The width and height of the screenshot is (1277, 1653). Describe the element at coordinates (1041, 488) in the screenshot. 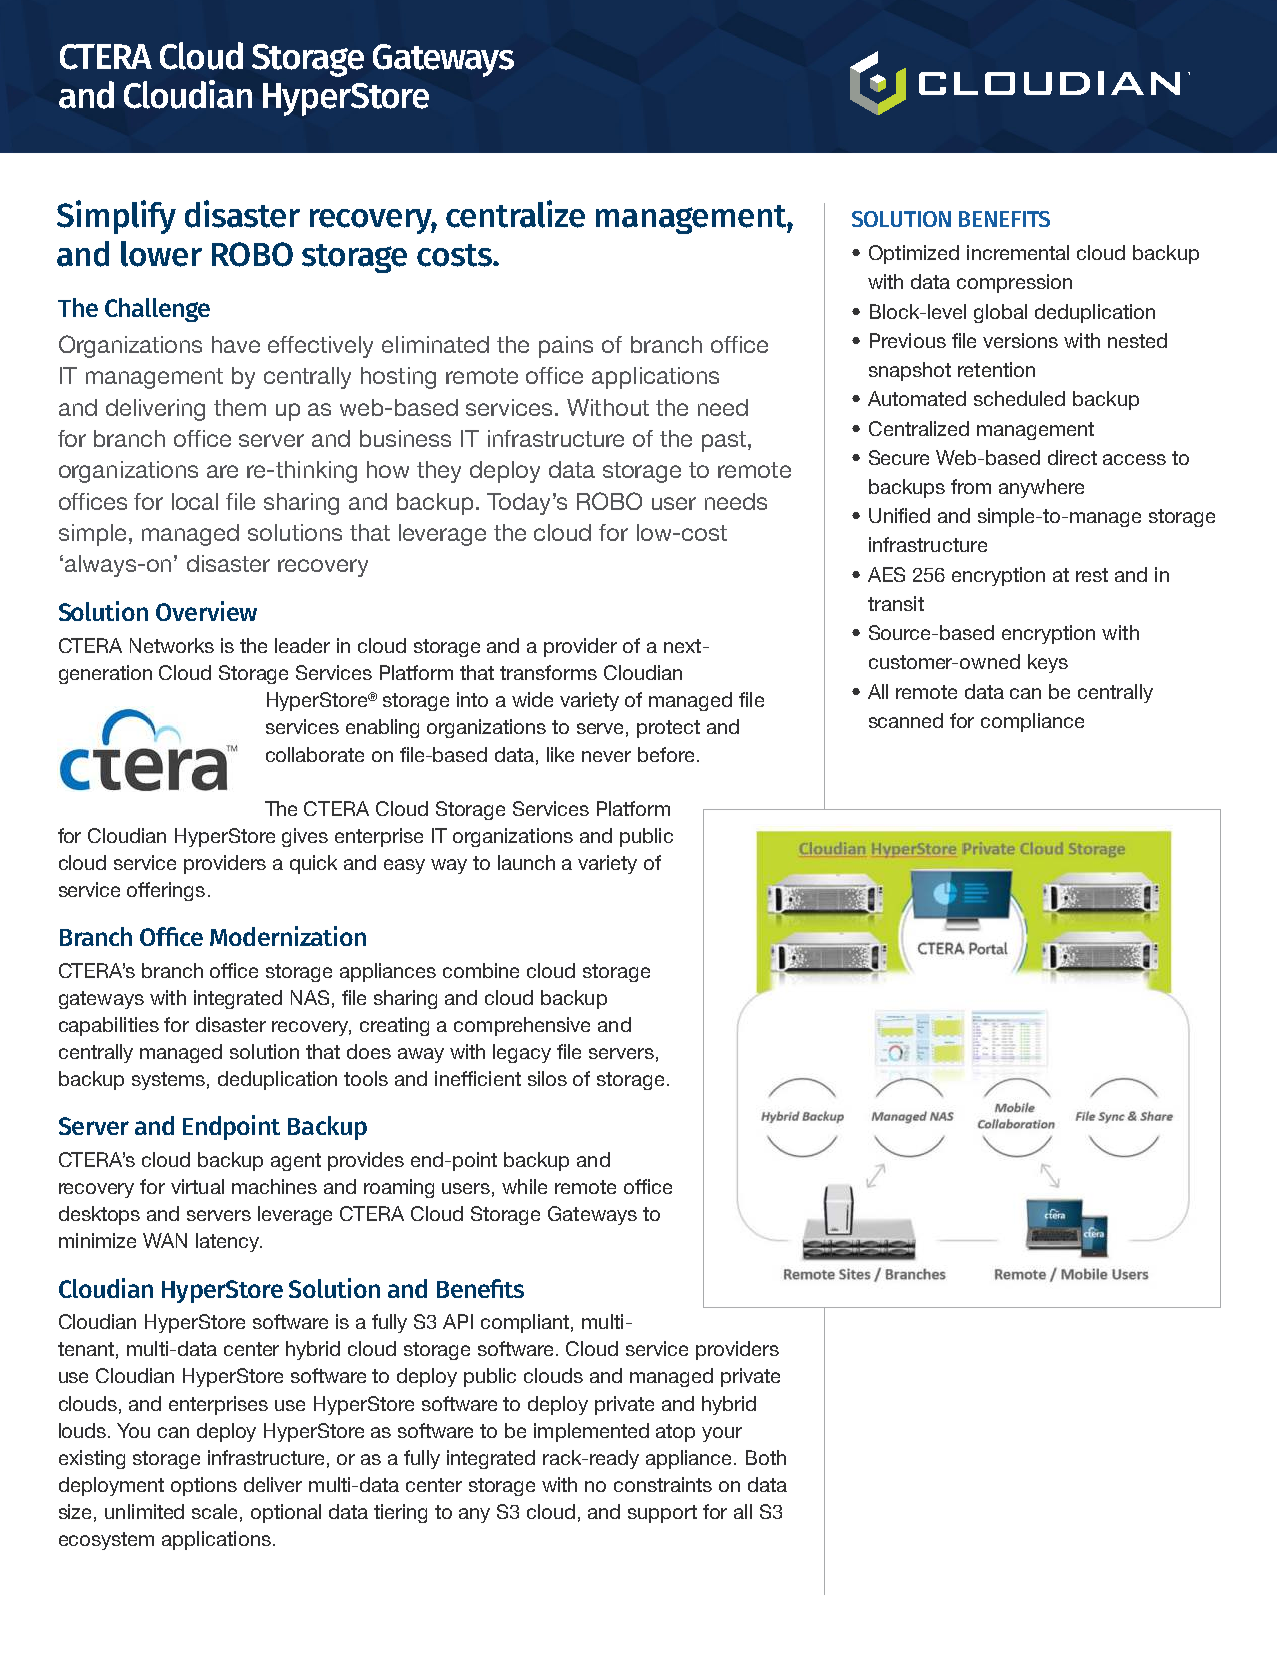

I see `anywhere` at that location.
